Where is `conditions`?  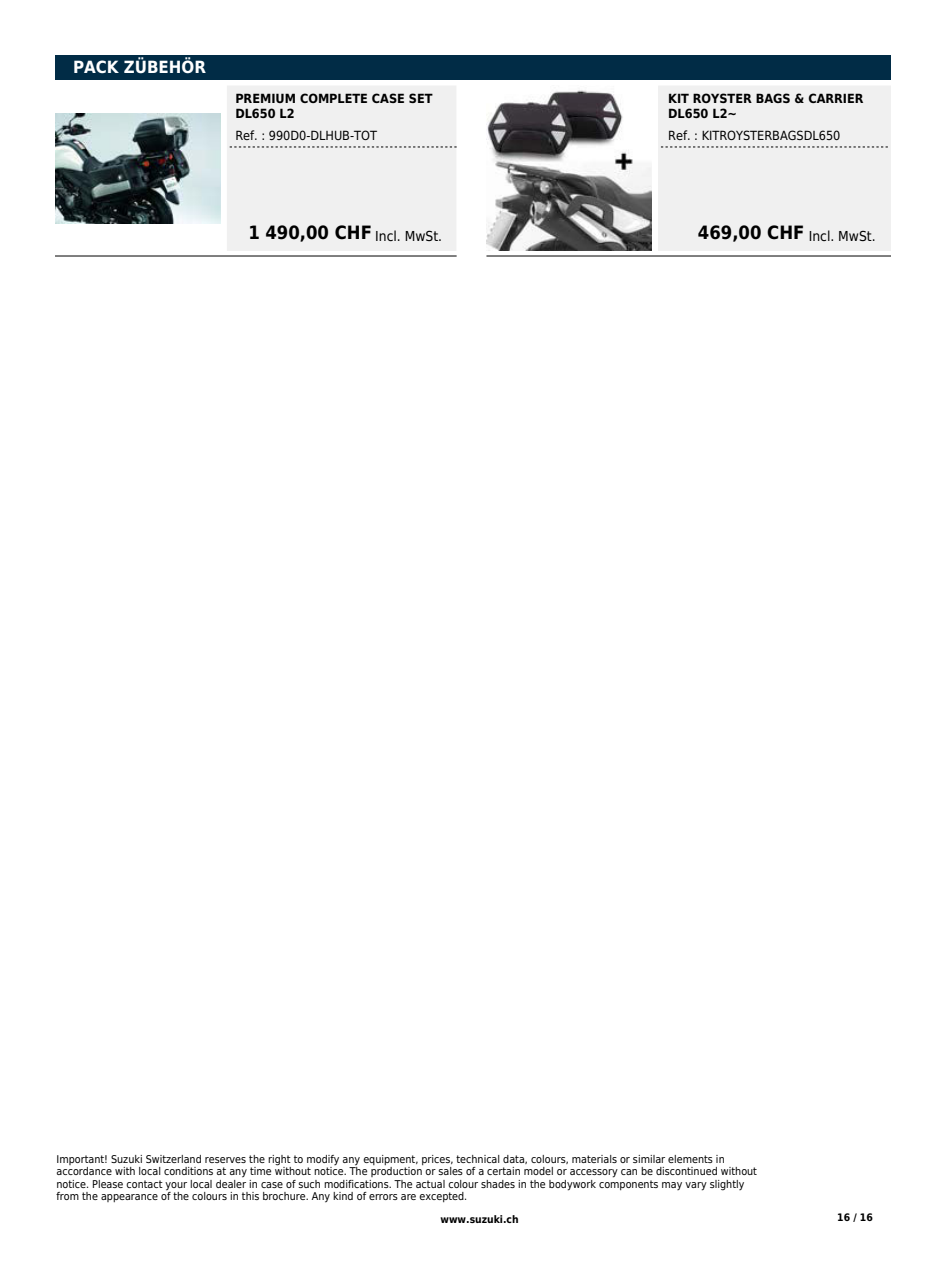 conditions is located at coordinates (188, 1171).
